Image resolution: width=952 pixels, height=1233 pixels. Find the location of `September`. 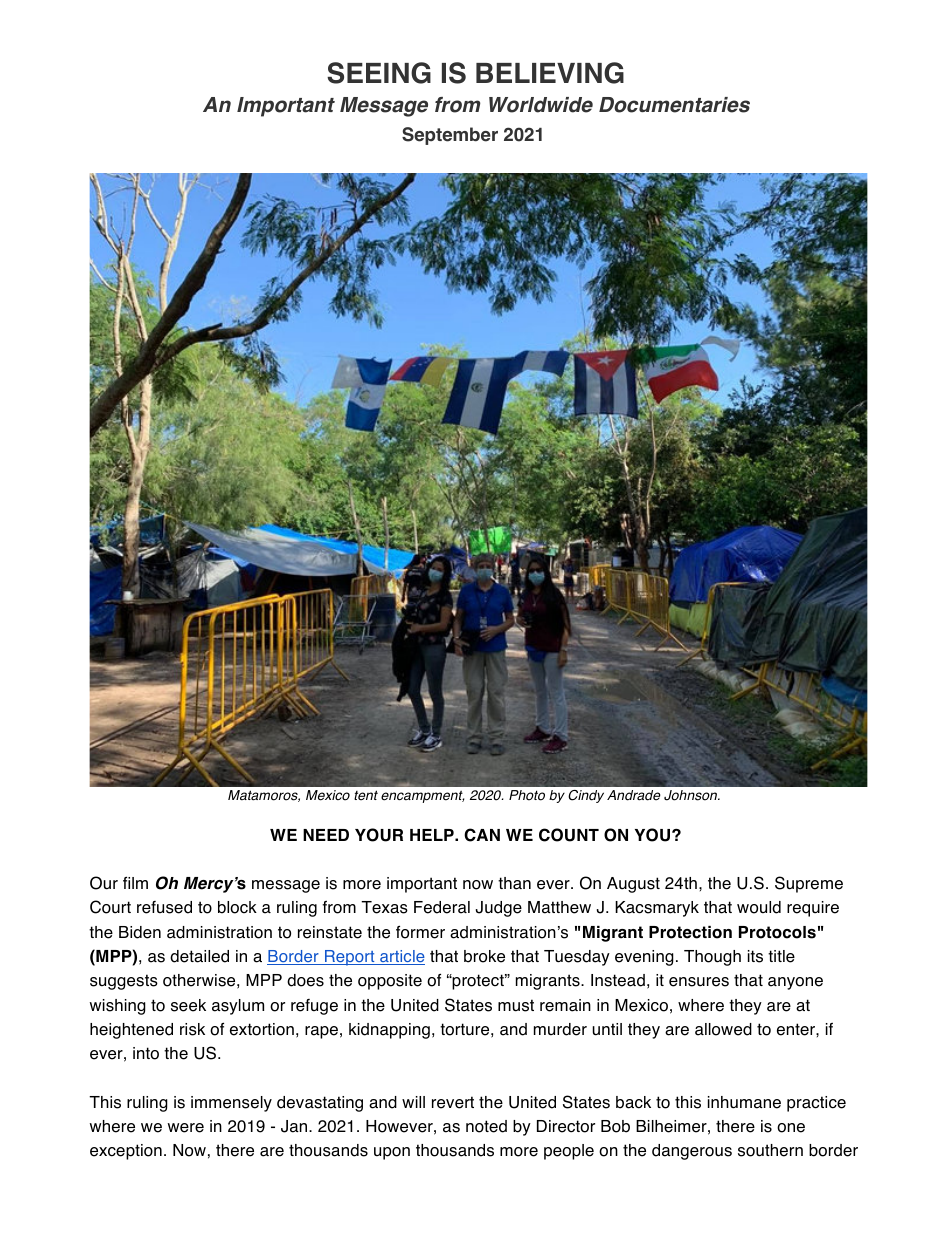

September is located at coordinates (450, 136).
